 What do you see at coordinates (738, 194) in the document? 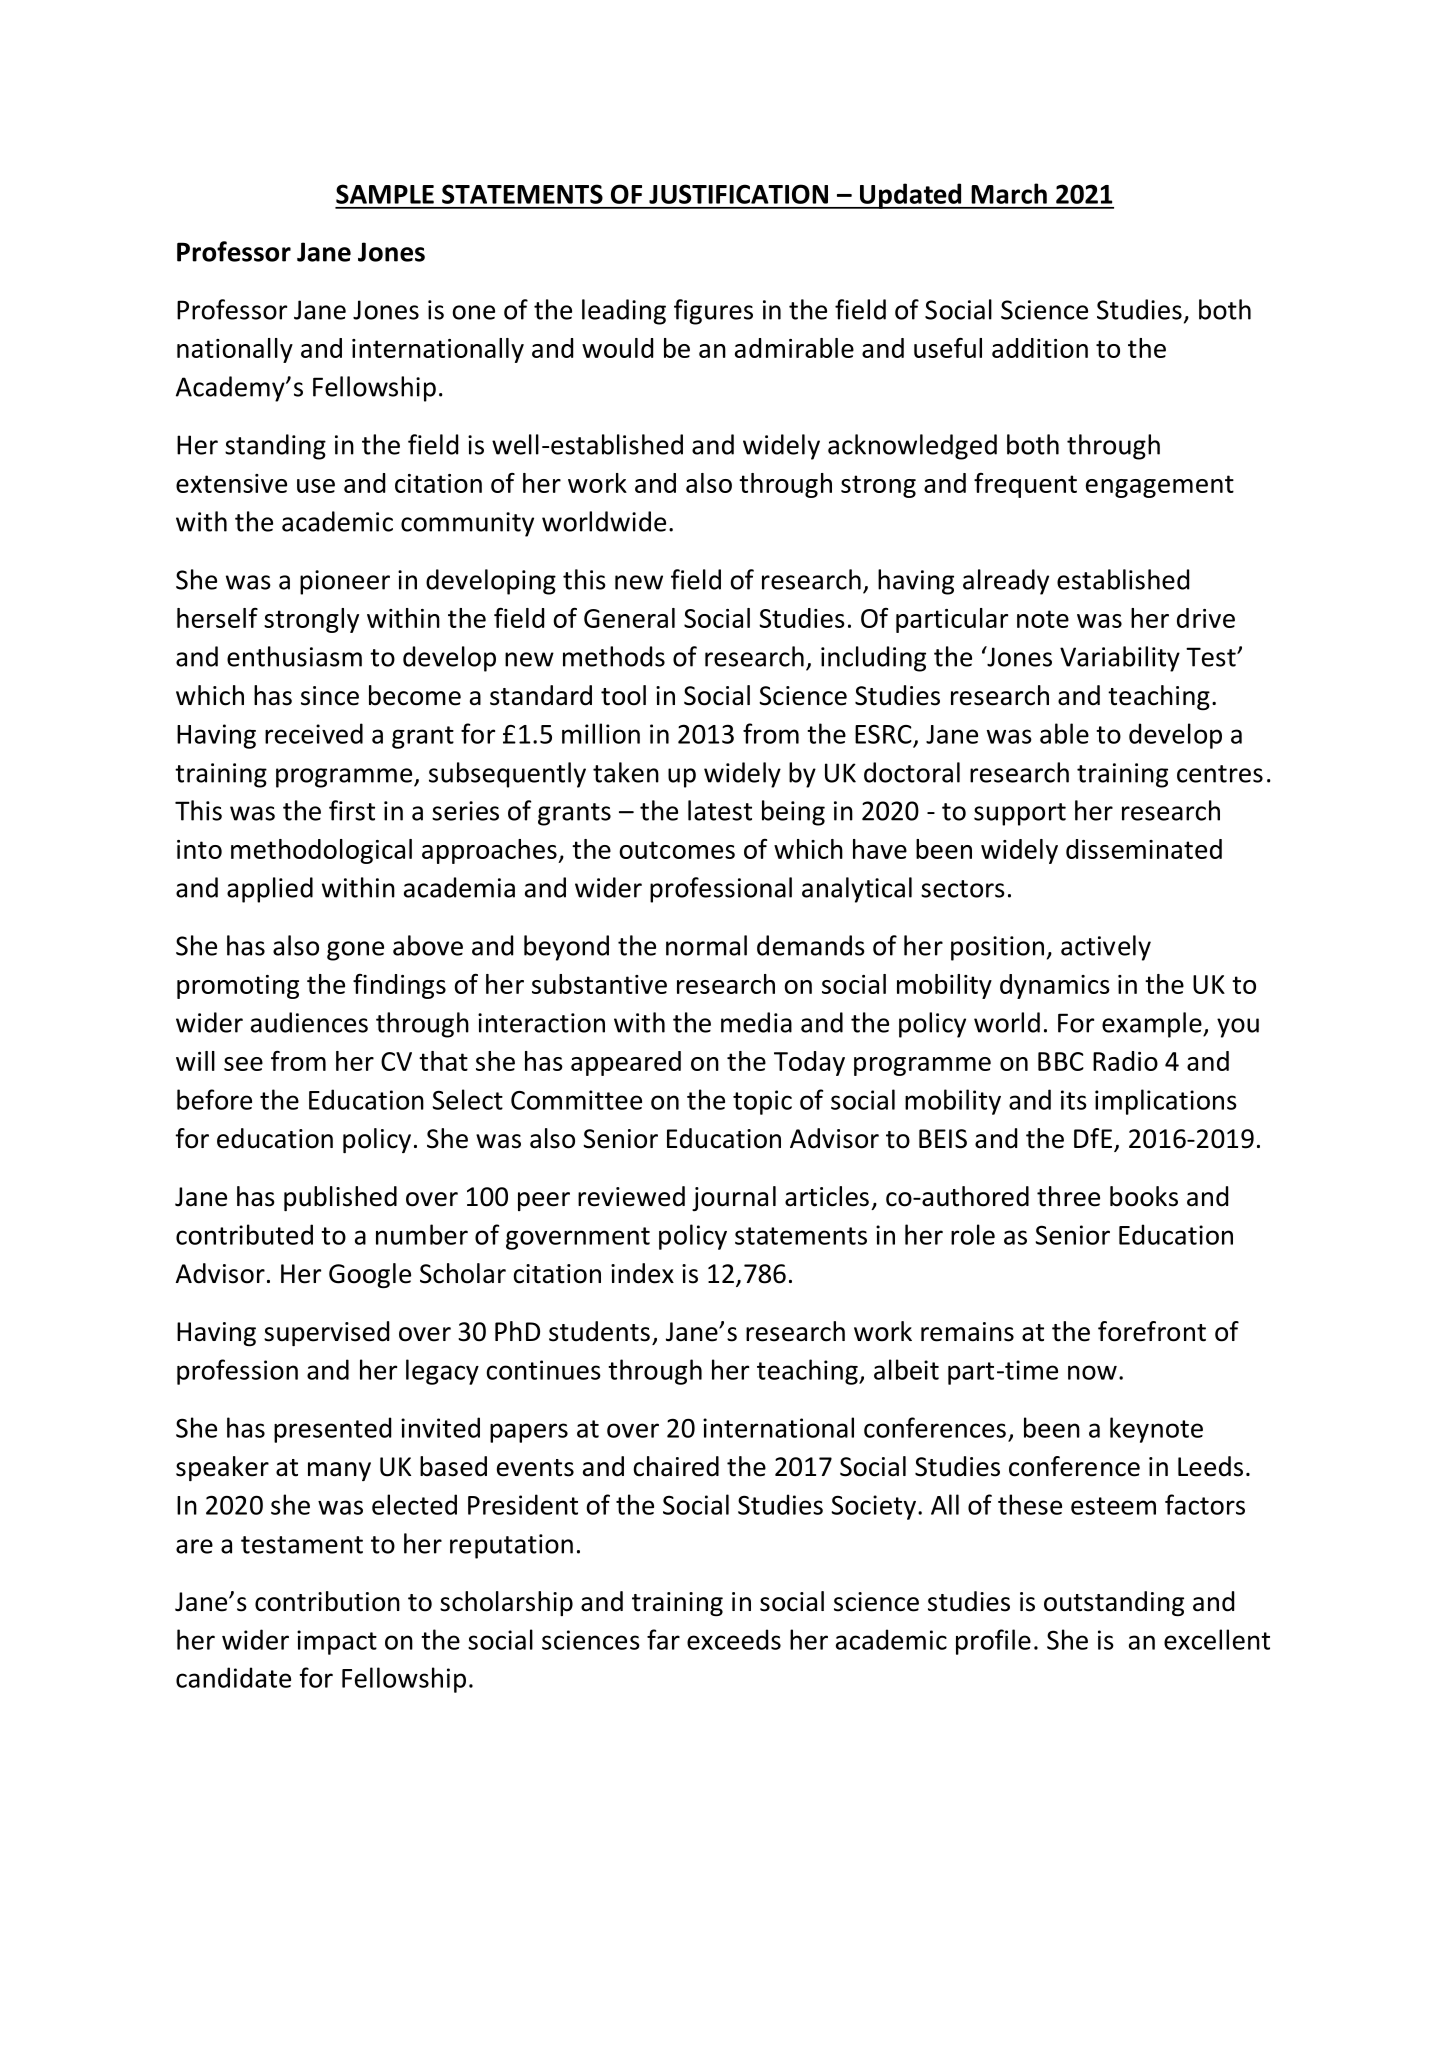
I see `JUSTIFICATION` at bounding box center [738, 194].
